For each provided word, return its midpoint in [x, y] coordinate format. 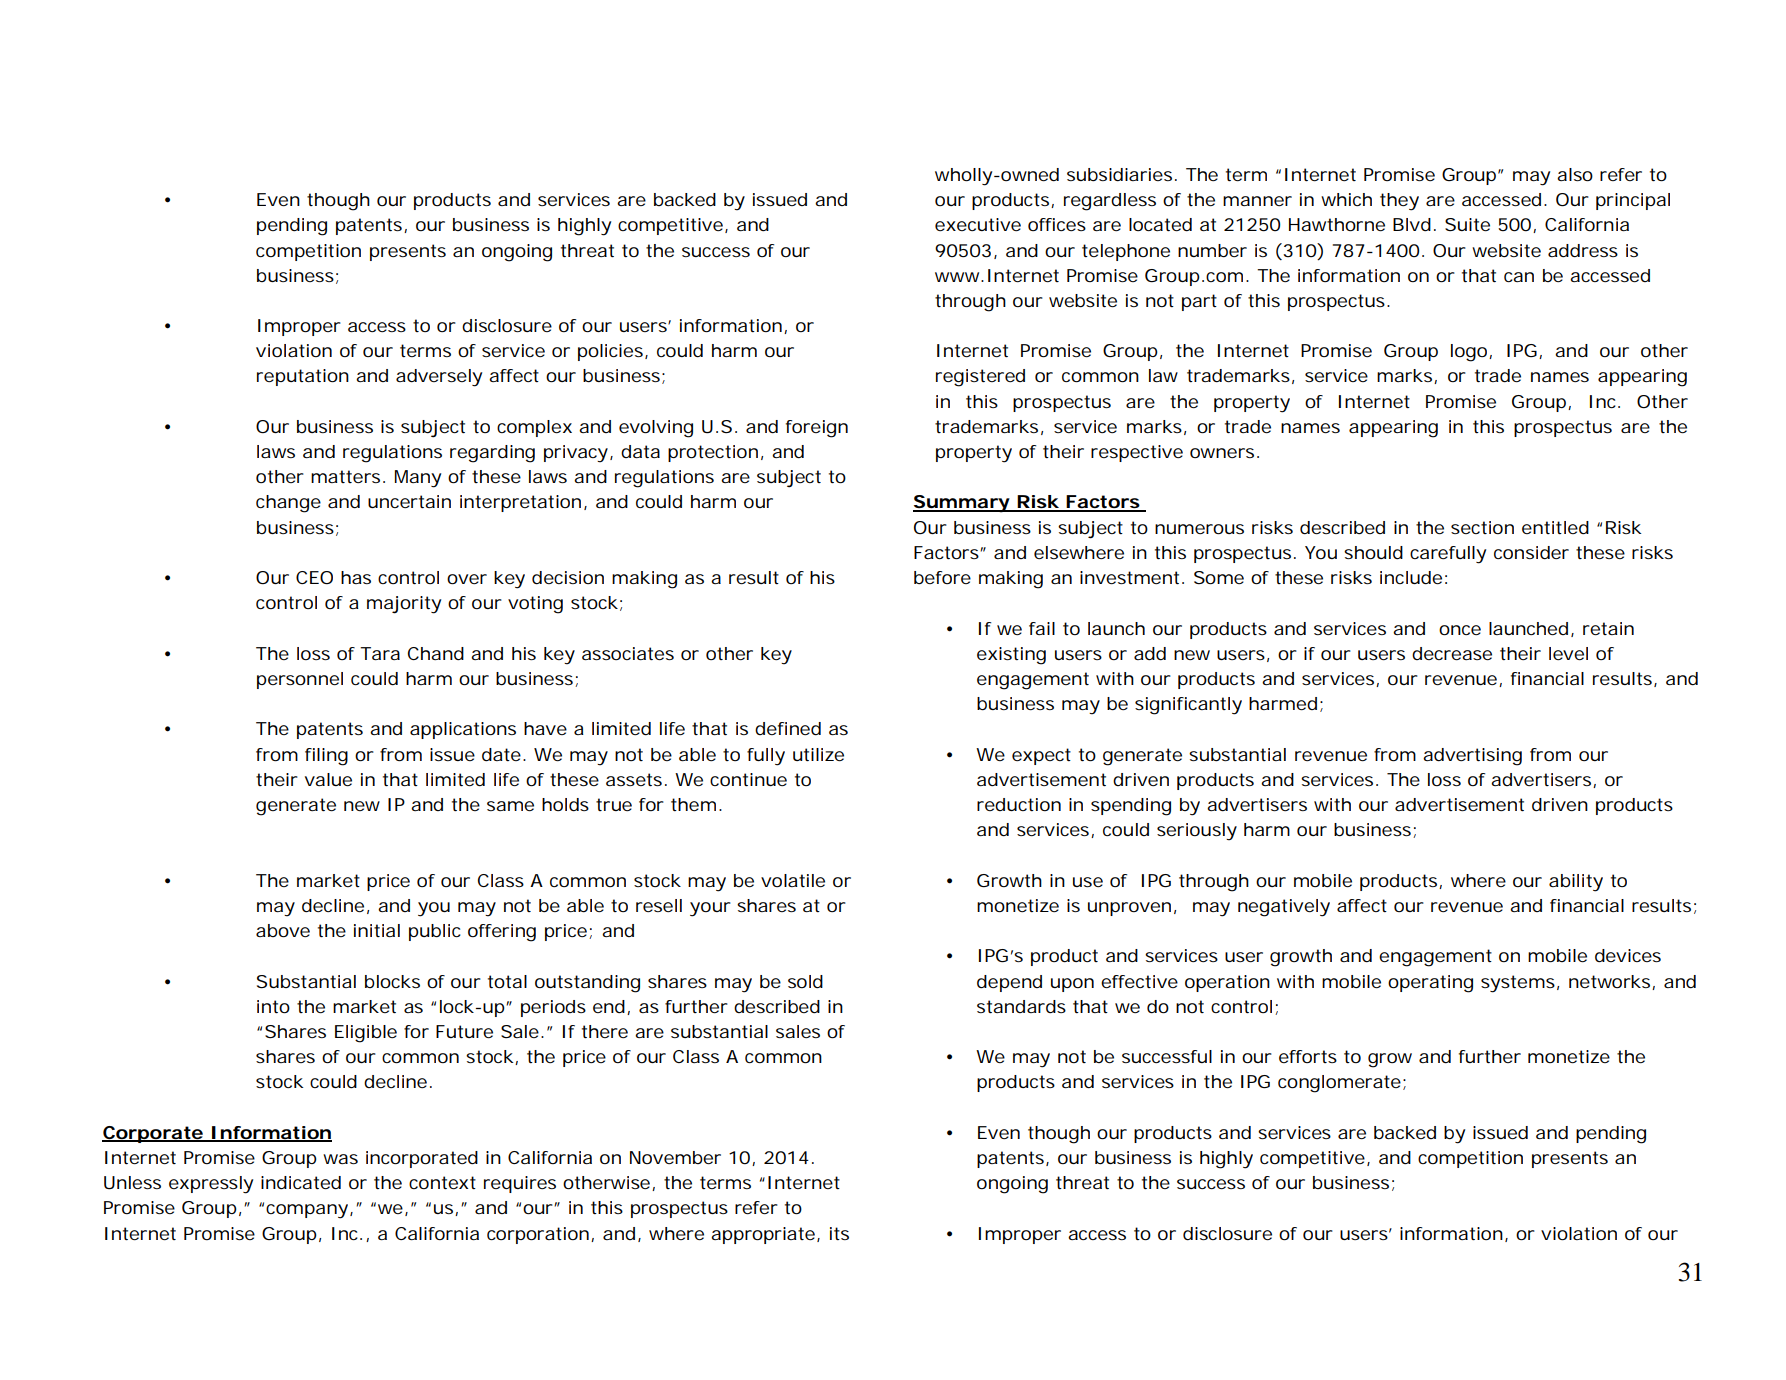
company [307, 1211]
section [1482, 527]
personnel [300, 680]
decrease [1452, 653]
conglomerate [1339, 1084]
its [839, 1233]
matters [345, 476]
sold [805, 981]
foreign [817, 429]
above [283, 930]
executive [978, 224]
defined [788, 728]
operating [1430, 984]
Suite [1467, 224]
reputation [303, 377]
